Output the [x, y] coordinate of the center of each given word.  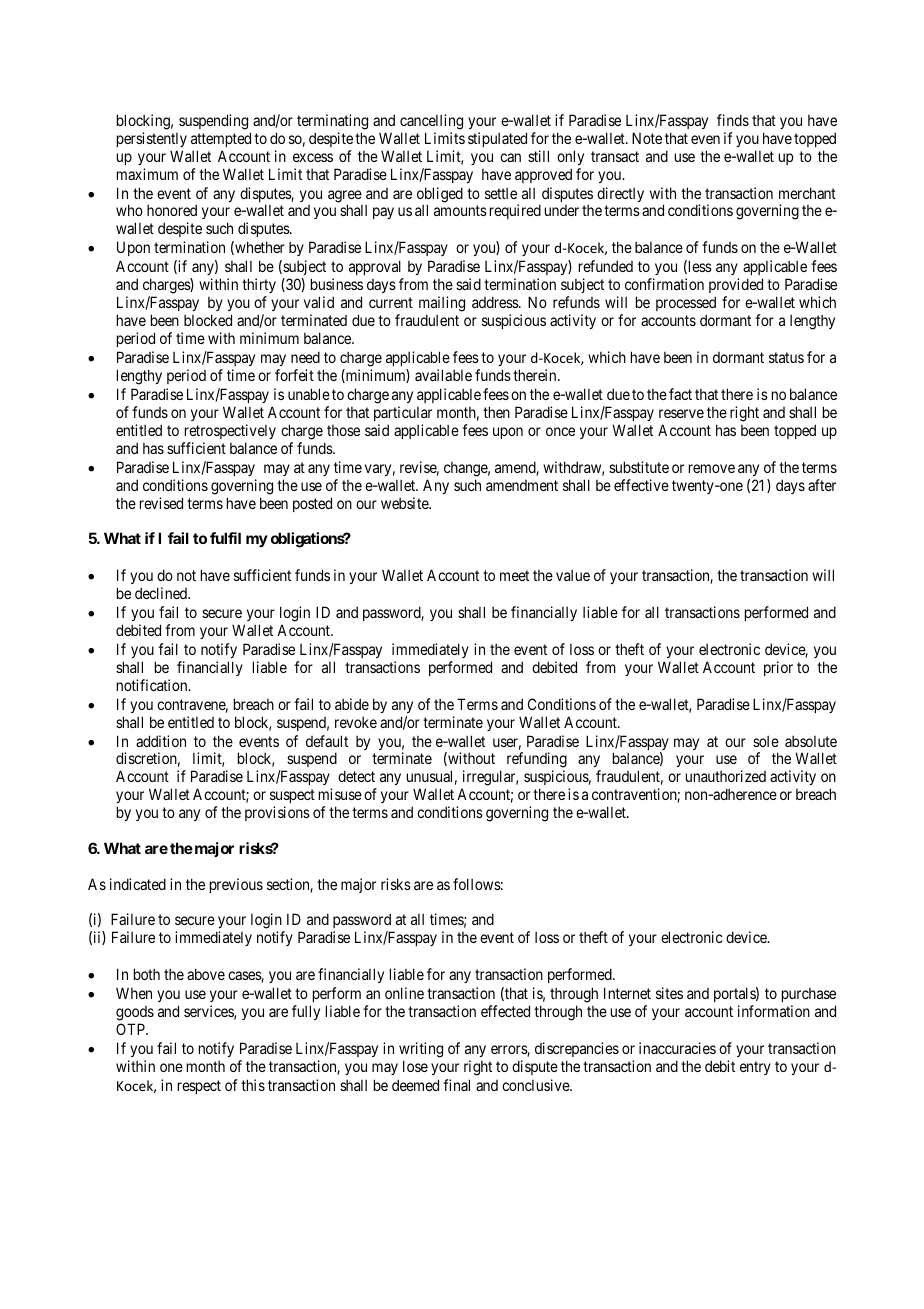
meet [514, 575]
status [786, 357]
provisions [277, 813]
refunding [537, 761]
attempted [221, 139]
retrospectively [230, 431]
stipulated [497, 139]
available [443, 375]
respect [199, 1087]
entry [755, 1068]
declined [162, 593]
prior [778, 668]
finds [733, 120]
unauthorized [726, 776]
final [456, 1085]
